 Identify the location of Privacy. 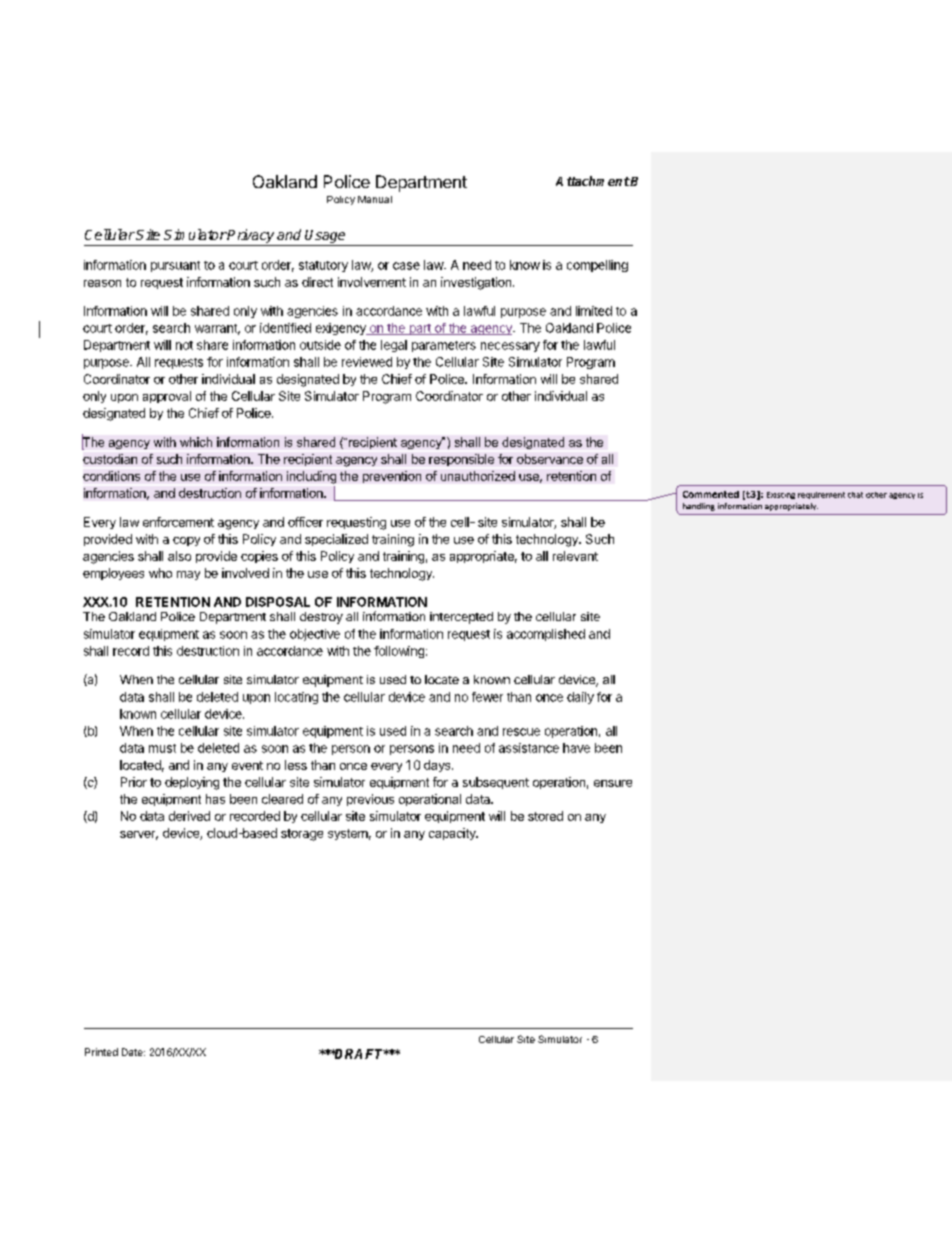
(250, 236).
